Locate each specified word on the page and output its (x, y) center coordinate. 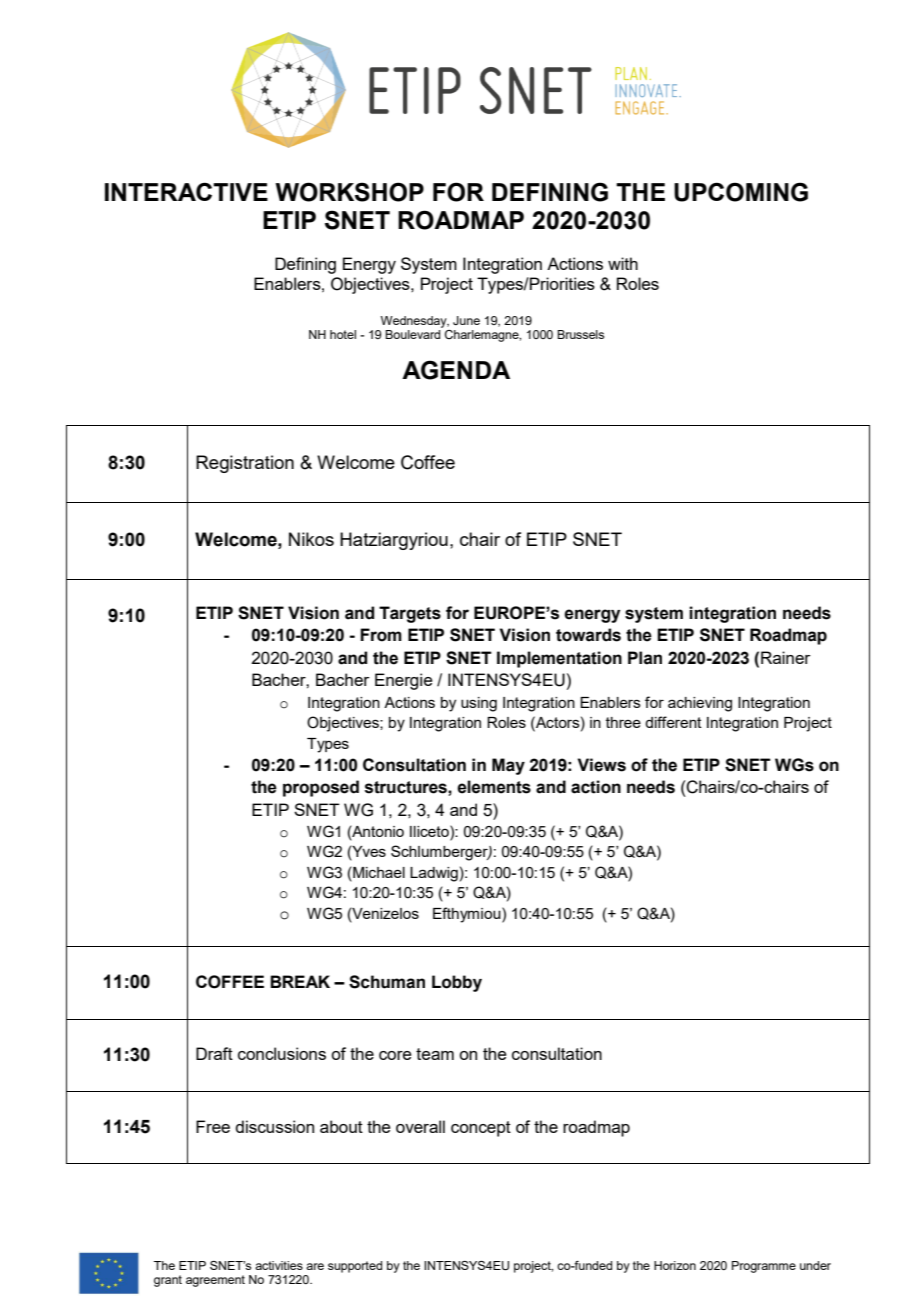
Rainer (786, 657)
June (466, 320)
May (508, 766)
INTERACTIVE (186, 191)
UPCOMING (741, 192)
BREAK (300, 981)
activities (279, 1265)
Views (602, 765)
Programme (764, 1267)
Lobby (457, 983)
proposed (321, 788)
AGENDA (456, 370)
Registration (245, 464)
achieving (700, 704)
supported (355, 1267)
